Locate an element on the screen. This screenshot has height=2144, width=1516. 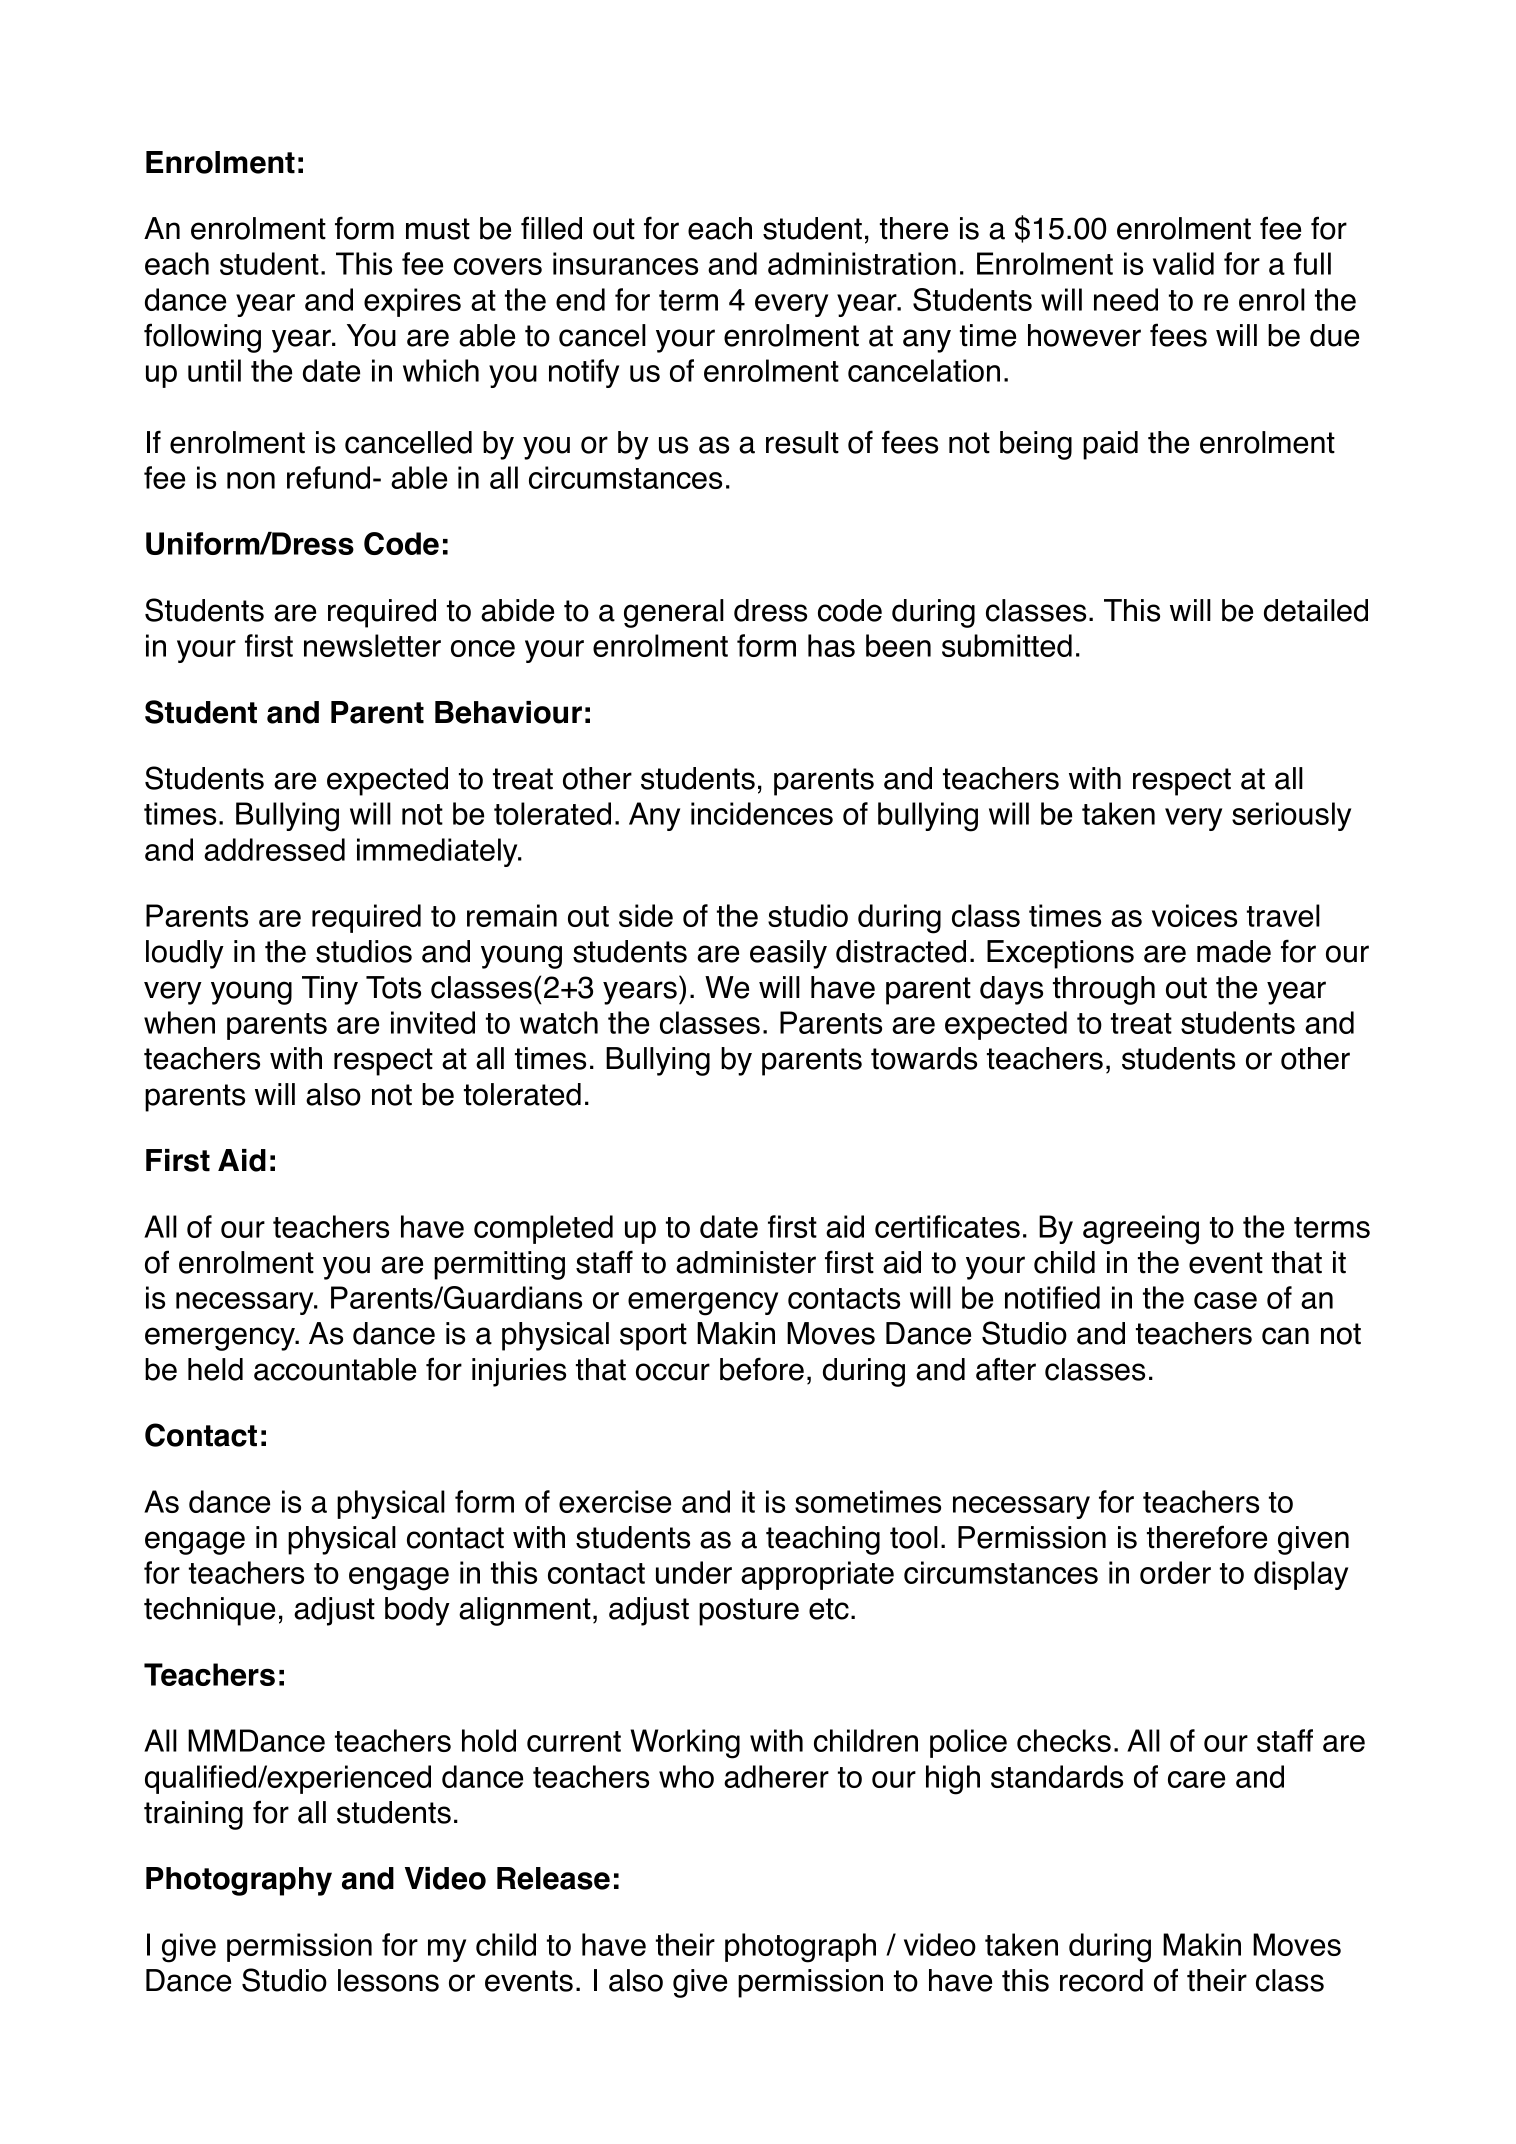
valid is located at coordinates (1183, 263).
